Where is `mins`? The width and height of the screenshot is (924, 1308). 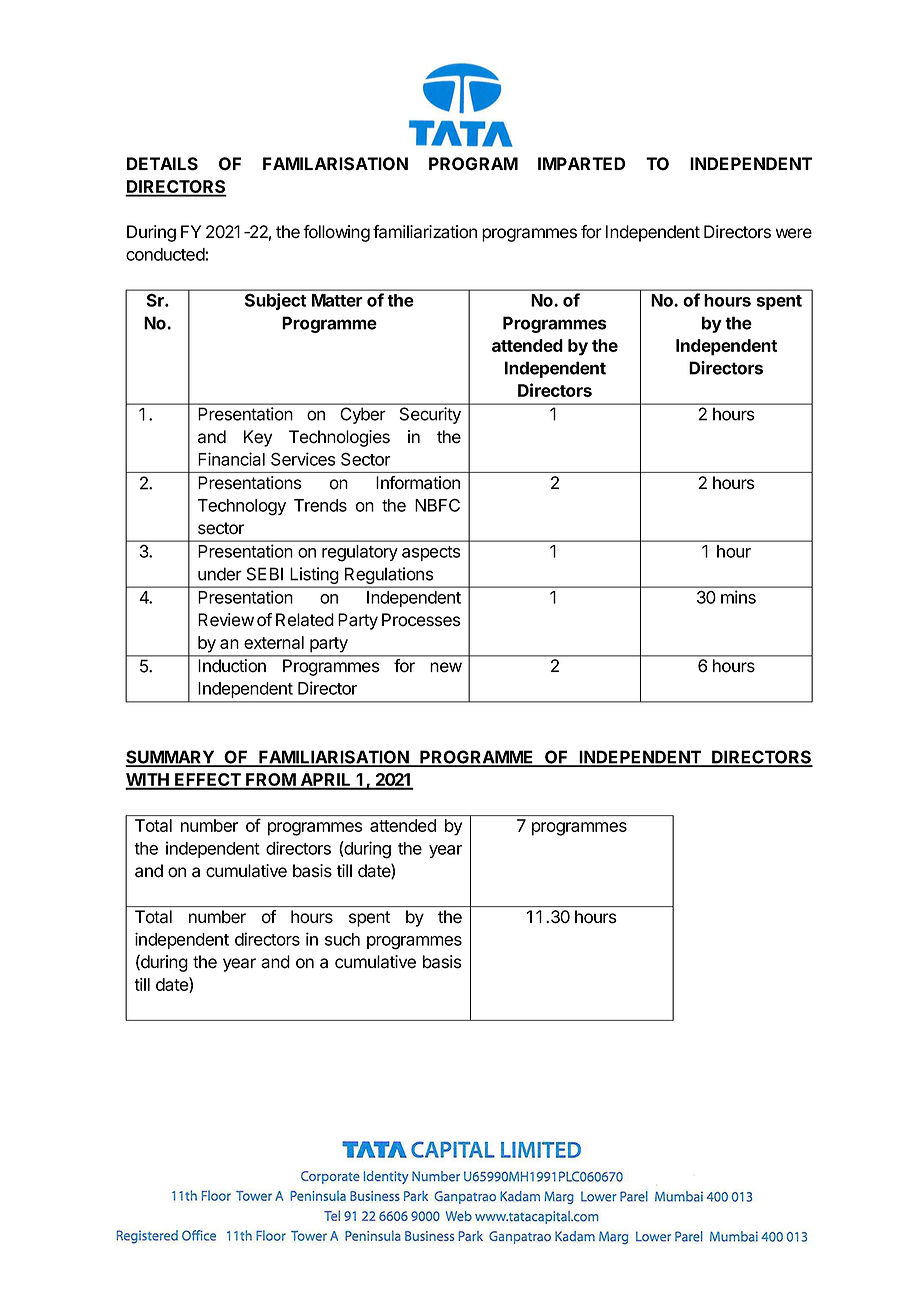 mins is located at coordinates (738, 597).
